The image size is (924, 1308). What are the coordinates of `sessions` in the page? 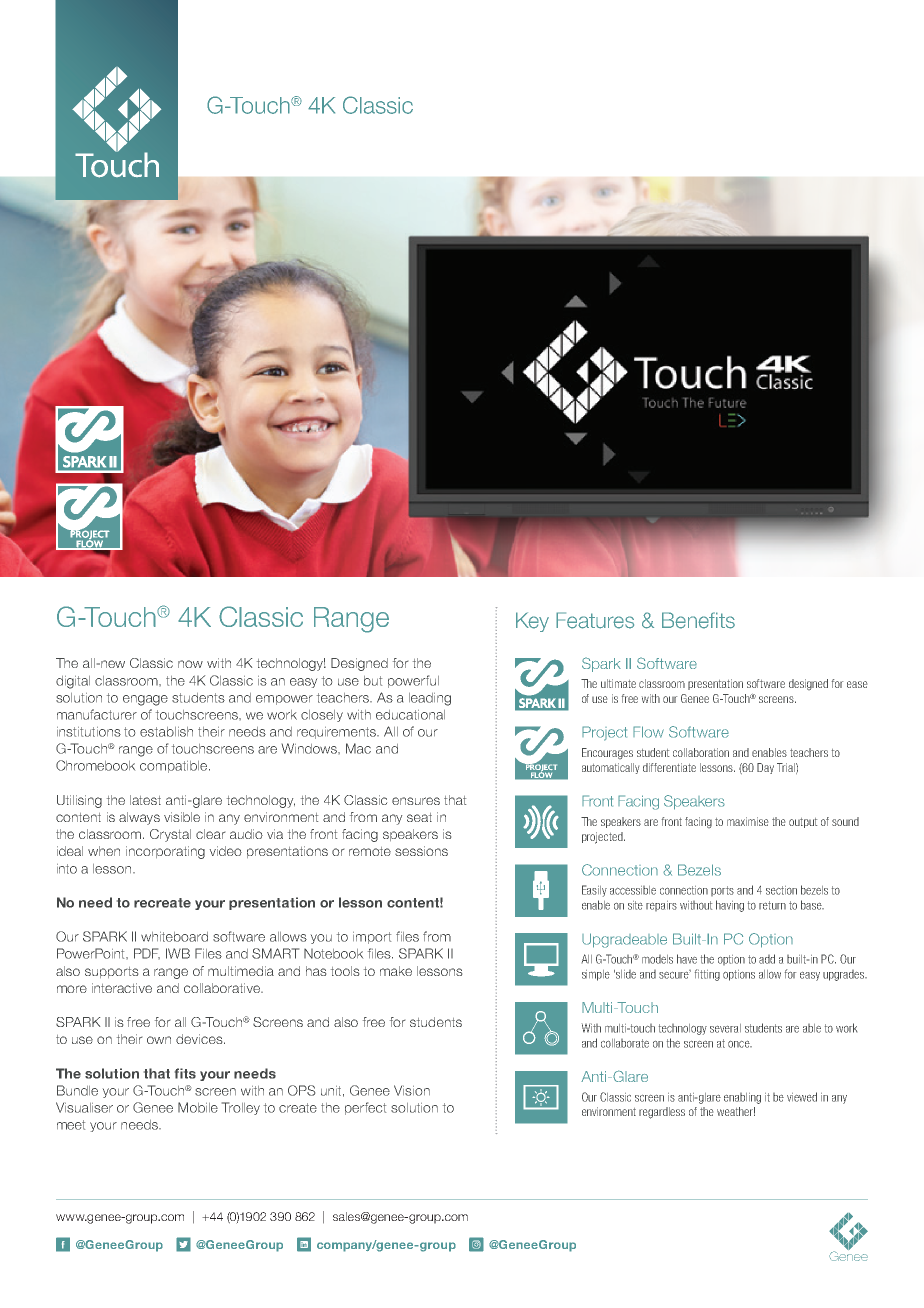 It's located at (421, 851).
